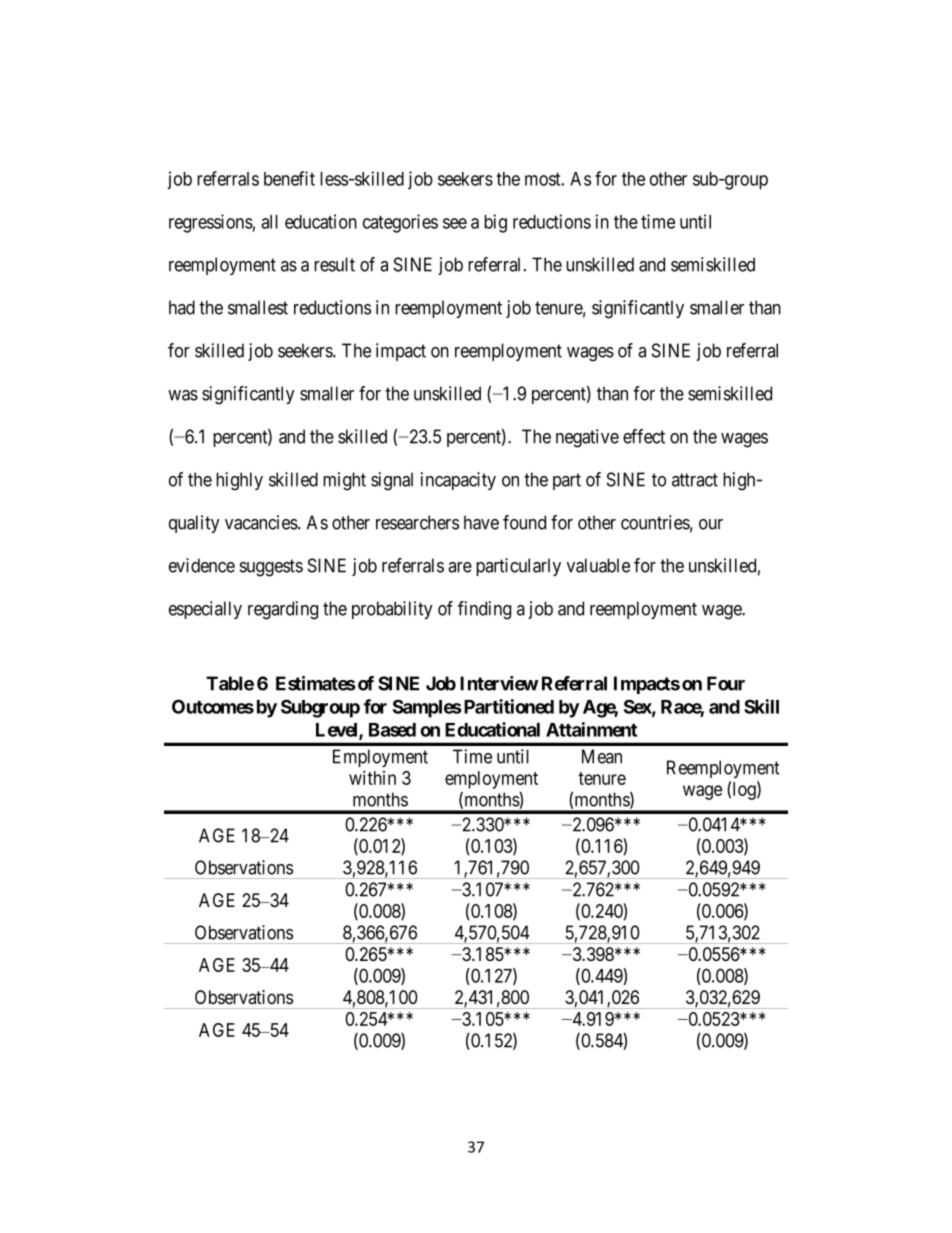 This screenshot has width=952, height=1233. What do you see at coordinates (271, 568) in the screenshot?
I see `suggests` at bounding box center [271, 568].
